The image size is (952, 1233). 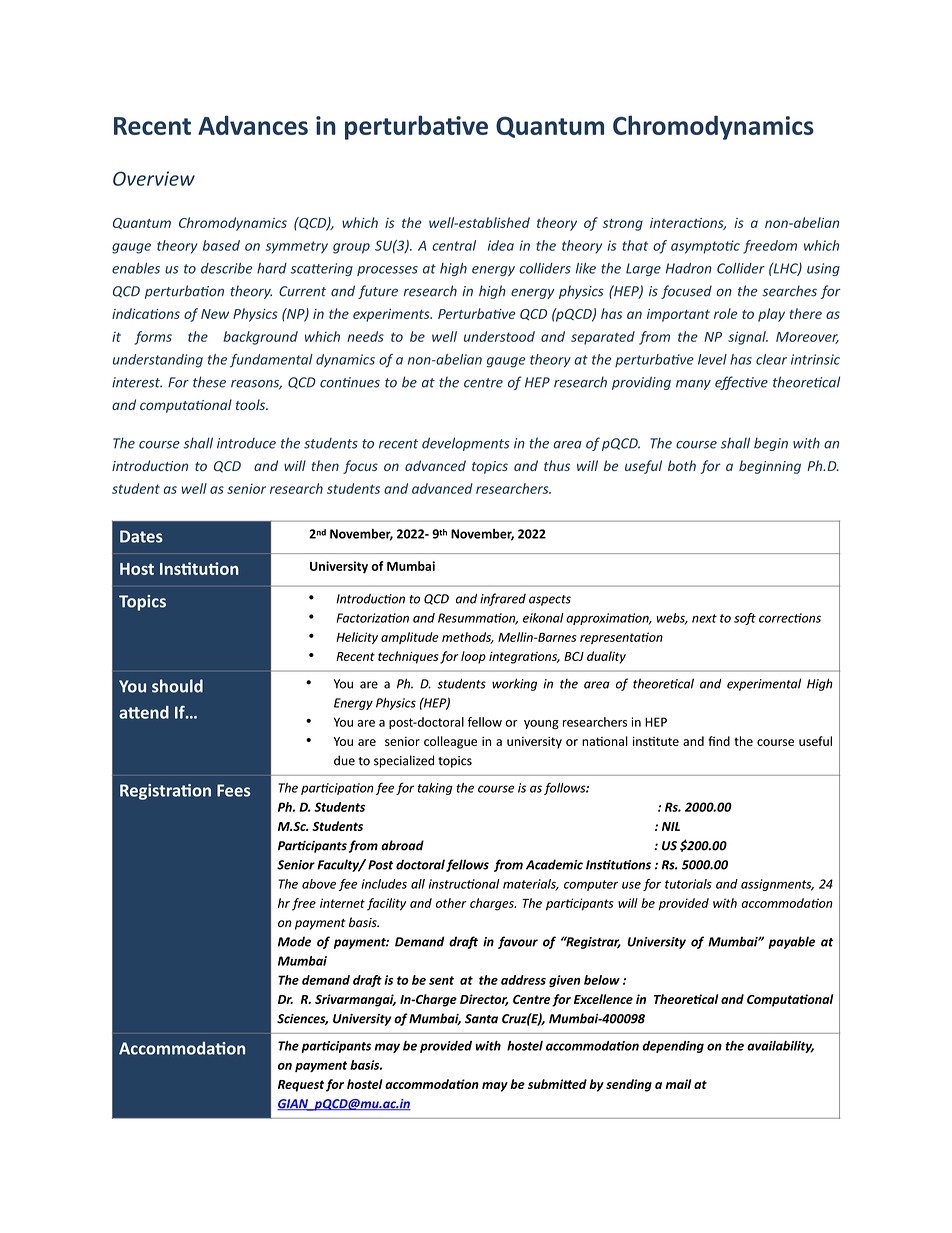 I want to click on signal, so click(x=748, y=338).
